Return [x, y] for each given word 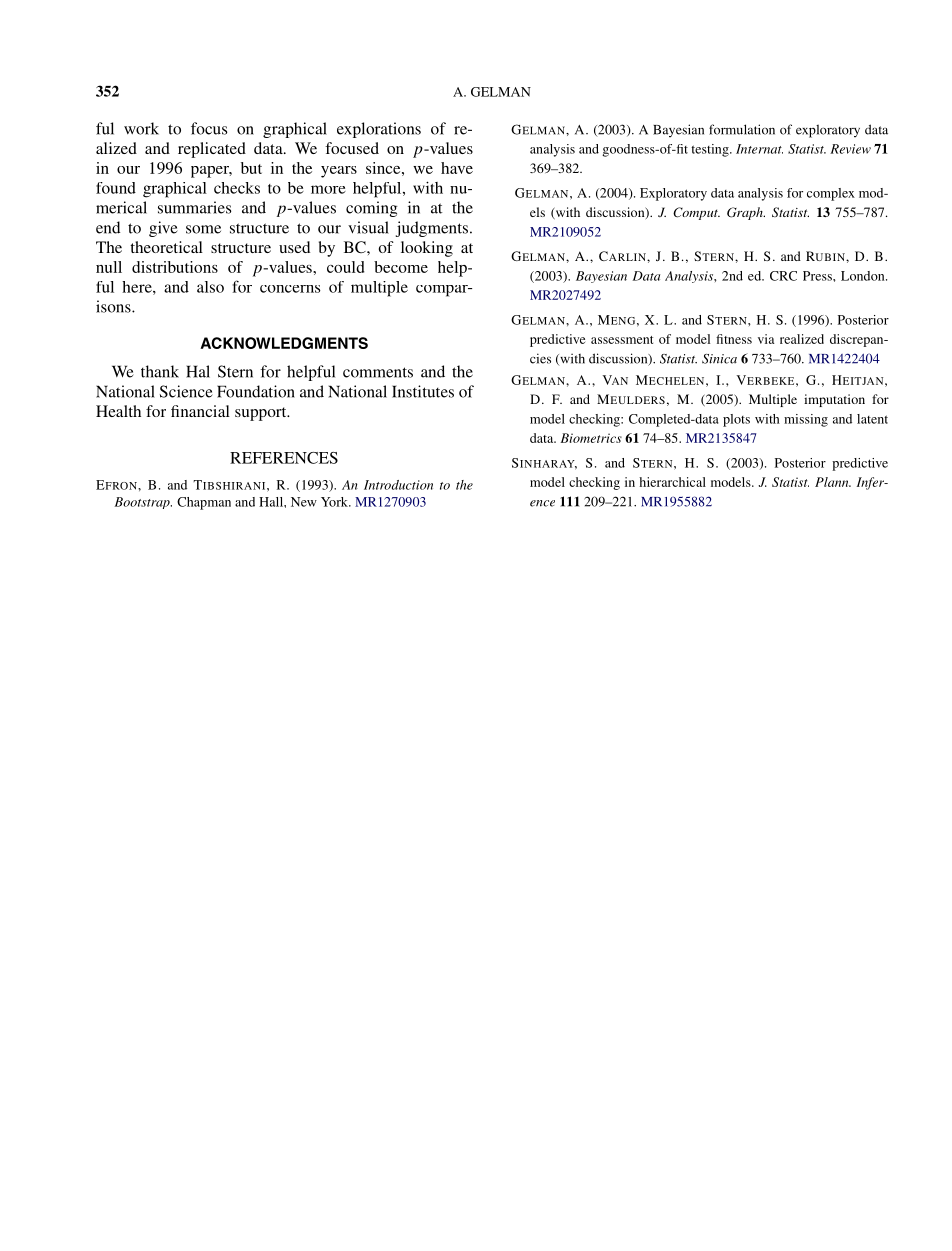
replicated [212, 150]
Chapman [204, 503]
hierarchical [672, 482]
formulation [742, 129]
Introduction [398, 485]
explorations [379, 130]
